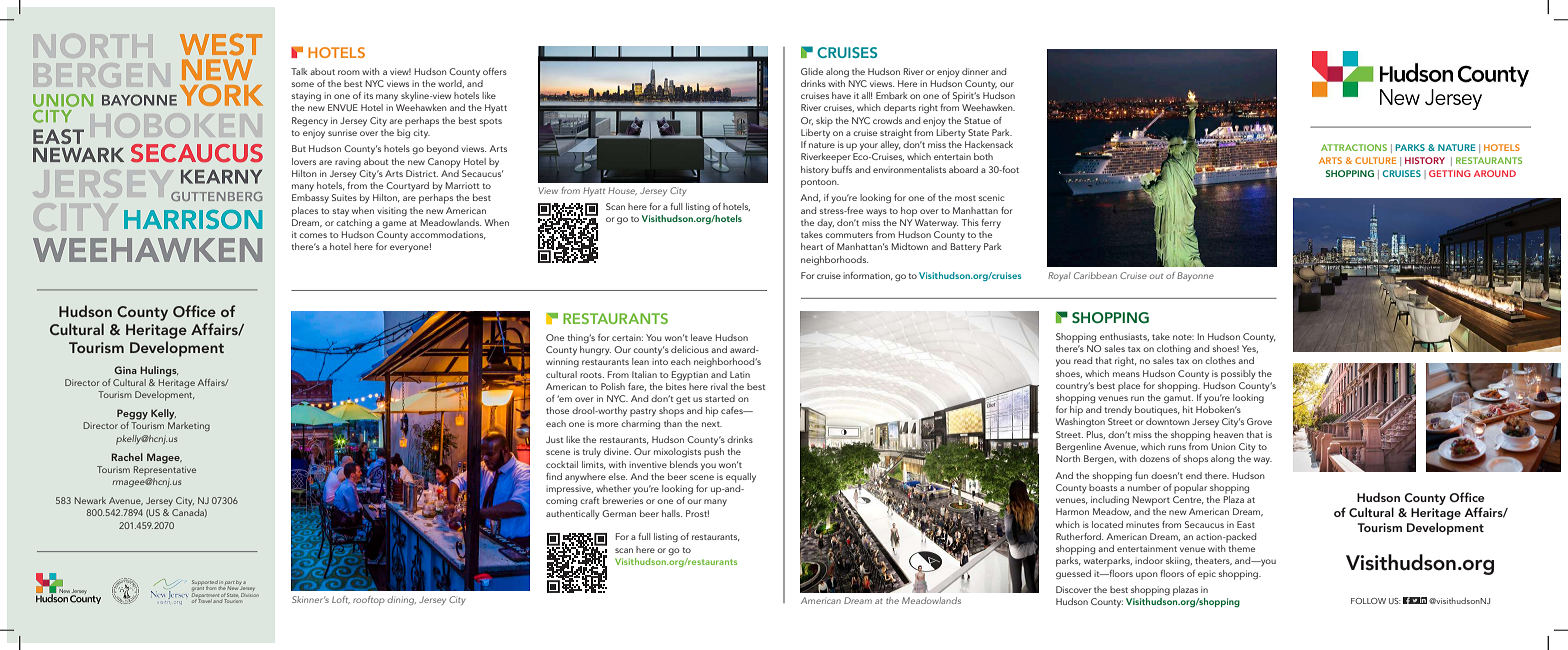 This image has height=650, width=1568. Describe the element at coordinates (1259, 421) in the image. I see `Grove` at that location.
